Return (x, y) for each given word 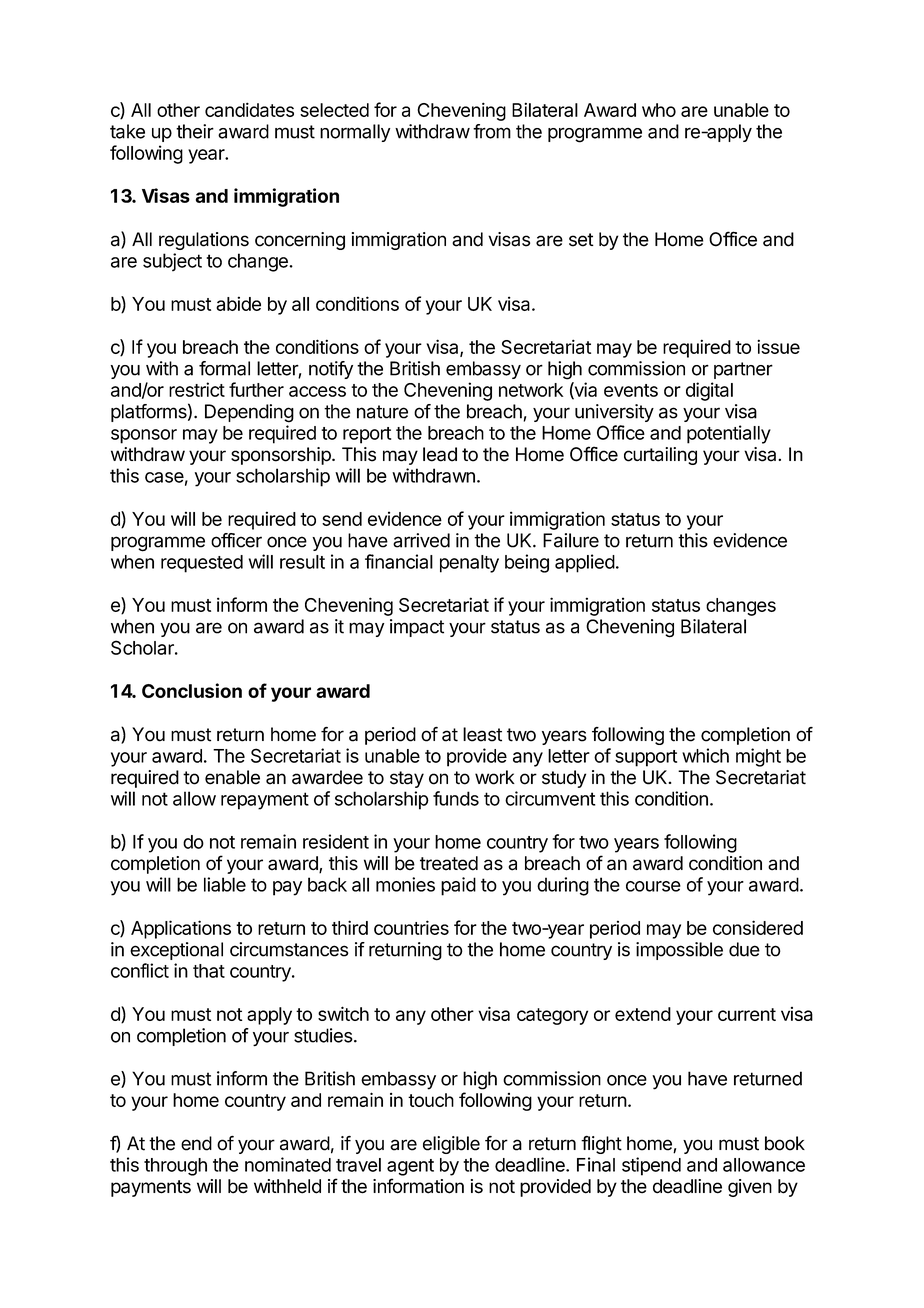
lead (440, 454)
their (195, 131)
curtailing (660, 456)
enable (232, 777)
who (659, 110)
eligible (451, 1145)
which (705, 755)
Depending (249, 413)
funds (456, 798)
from (492, 131)
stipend (651, 1166)
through (175, 1167)
